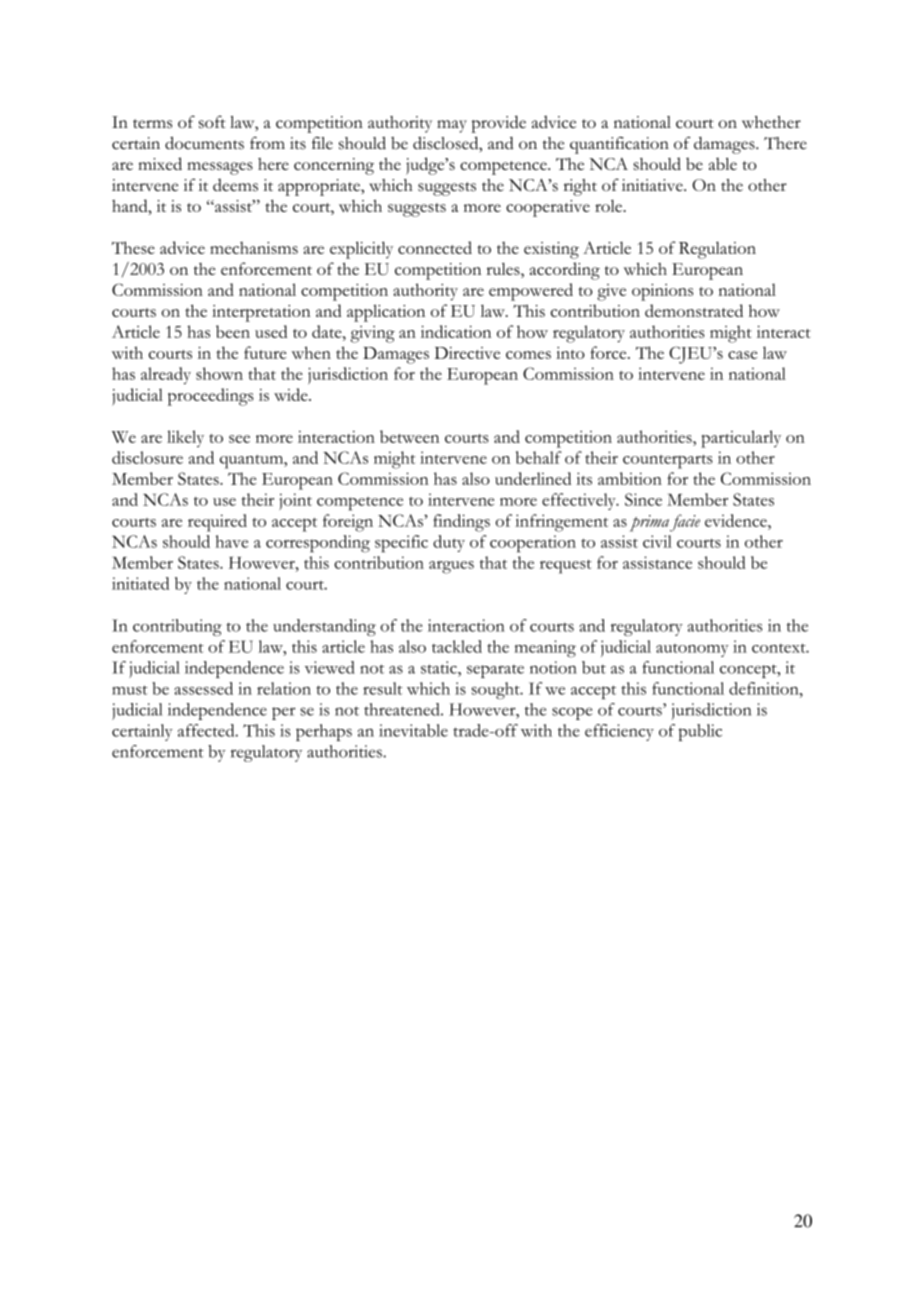 The width and height of the page is (924, 1308). Describe the element at coordinates (619, 145) in the page. I see `quantification` at that location.
